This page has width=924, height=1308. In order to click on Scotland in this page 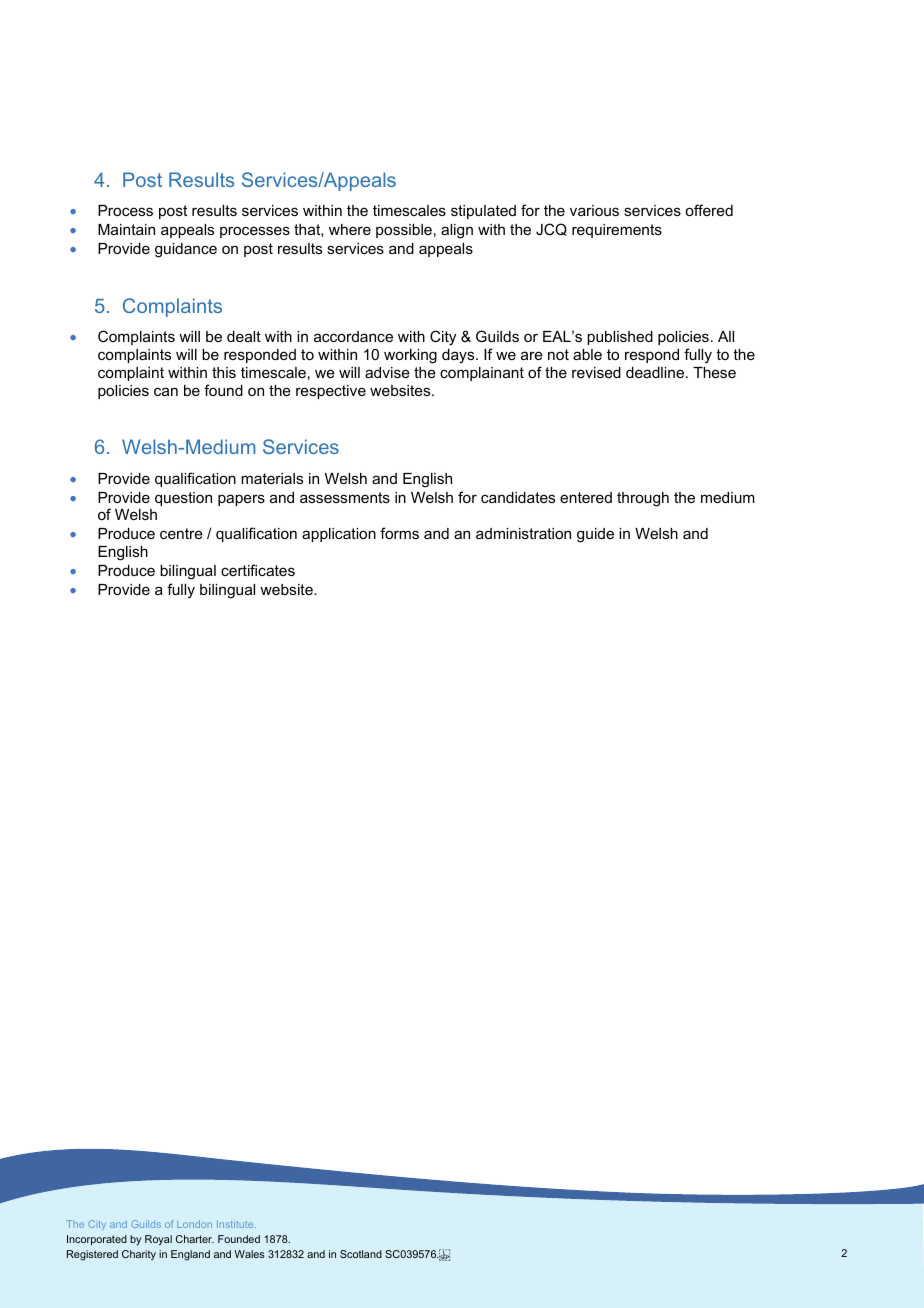, I will do `click(361, 1254)`.
